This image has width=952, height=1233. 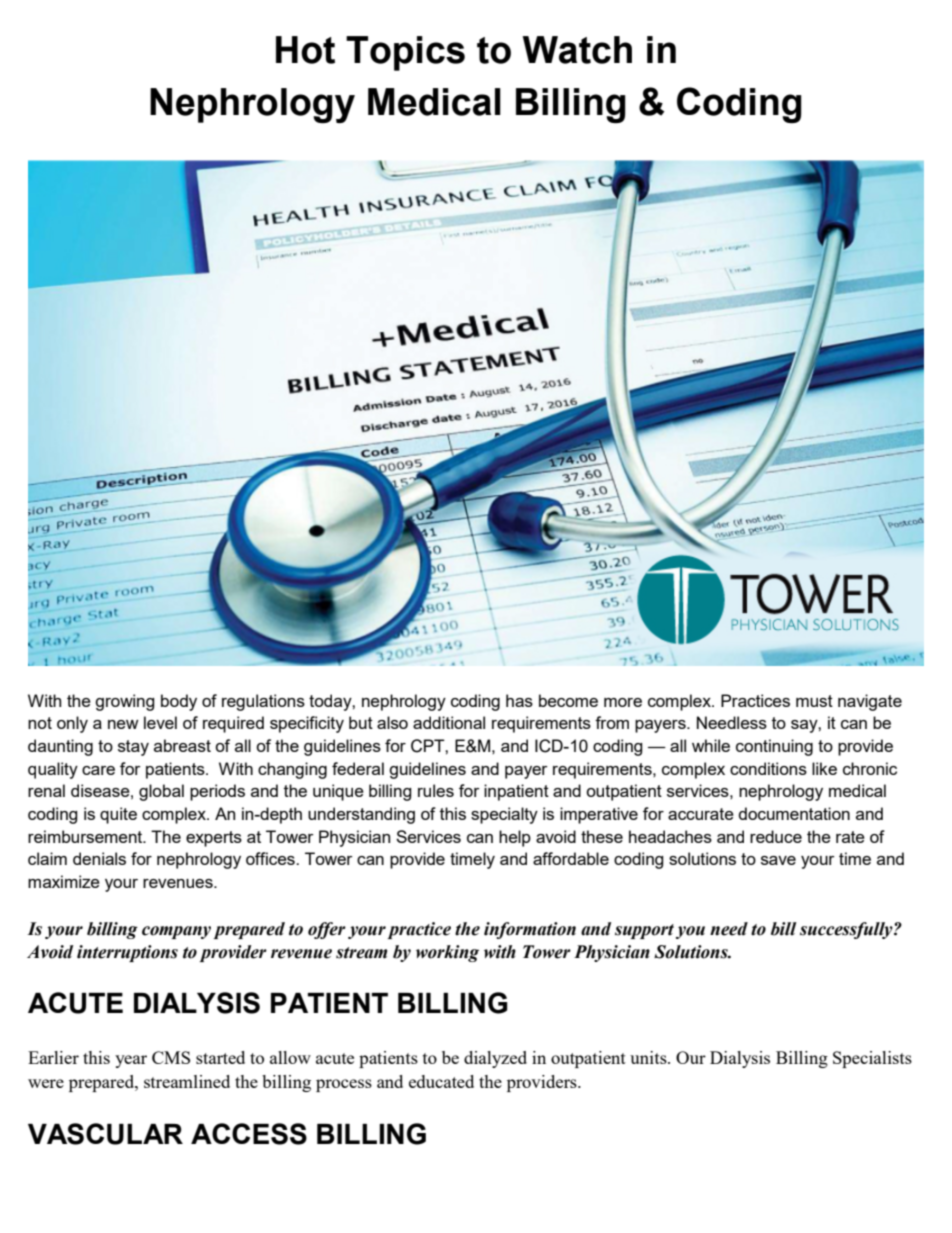 What do you see at coordinates (870, 702) in the image?
I see `navigate` at bounding box center [870, 702].
